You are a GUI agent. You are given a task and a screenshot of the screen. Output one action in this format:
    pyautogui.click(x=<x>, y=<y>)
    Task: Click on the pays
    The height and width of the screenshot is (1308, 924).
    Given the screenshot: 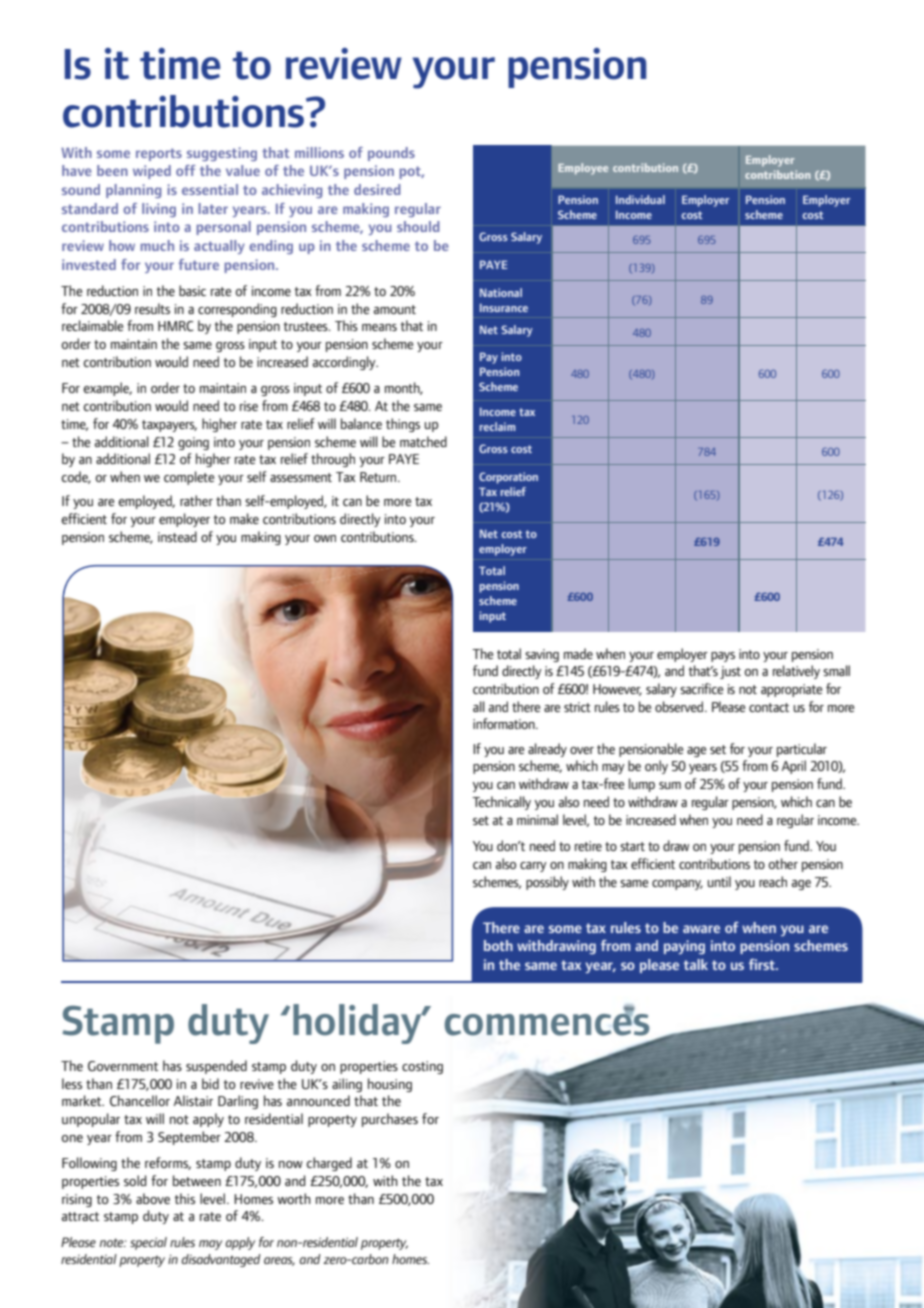 What is the action you would take?
    pyautogui.click(x=723, y=657)
